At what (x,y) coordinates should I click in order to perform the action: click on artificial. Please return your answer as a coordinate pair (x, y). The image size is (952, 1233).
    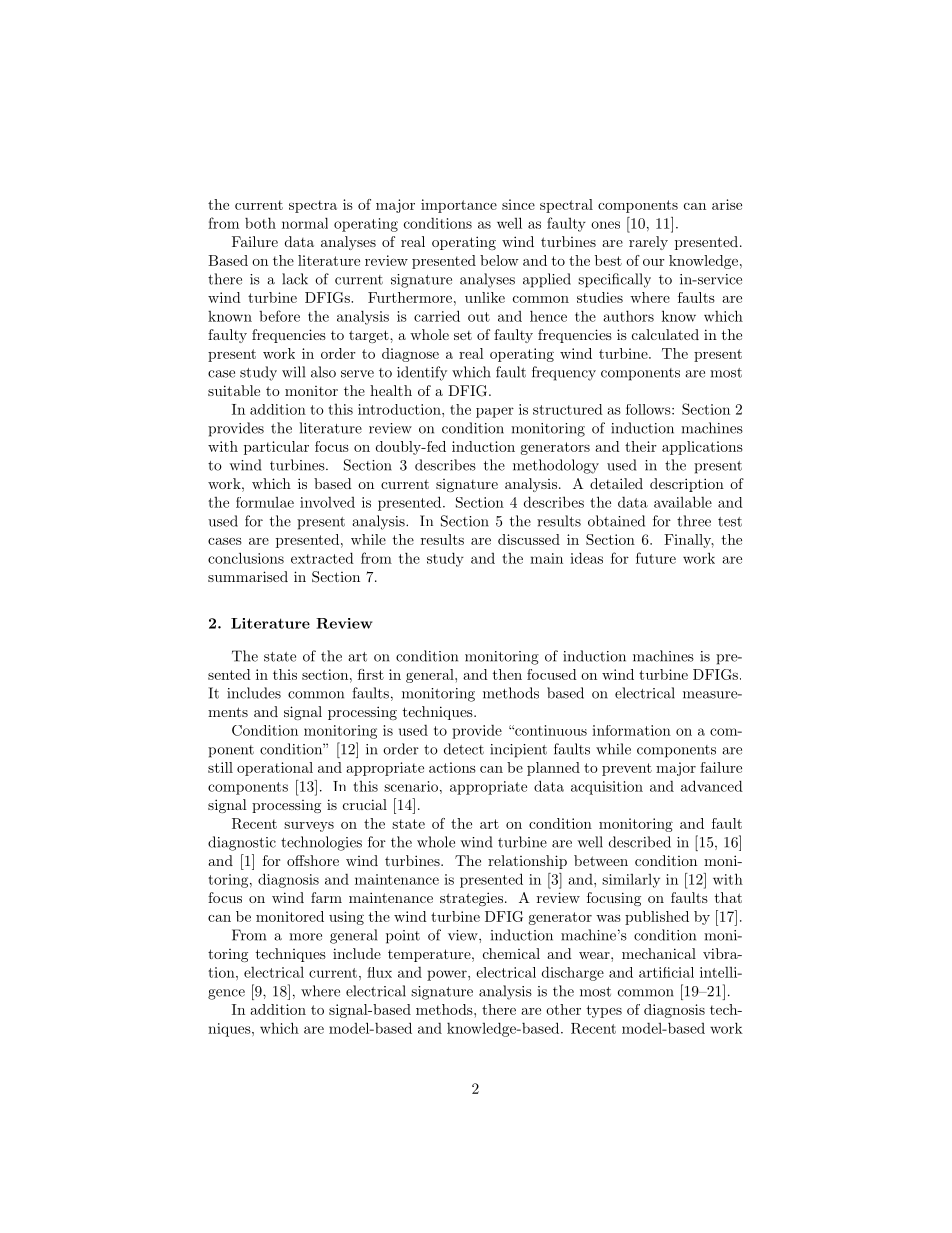
    Looking at the image, I should click on (666, 972).
